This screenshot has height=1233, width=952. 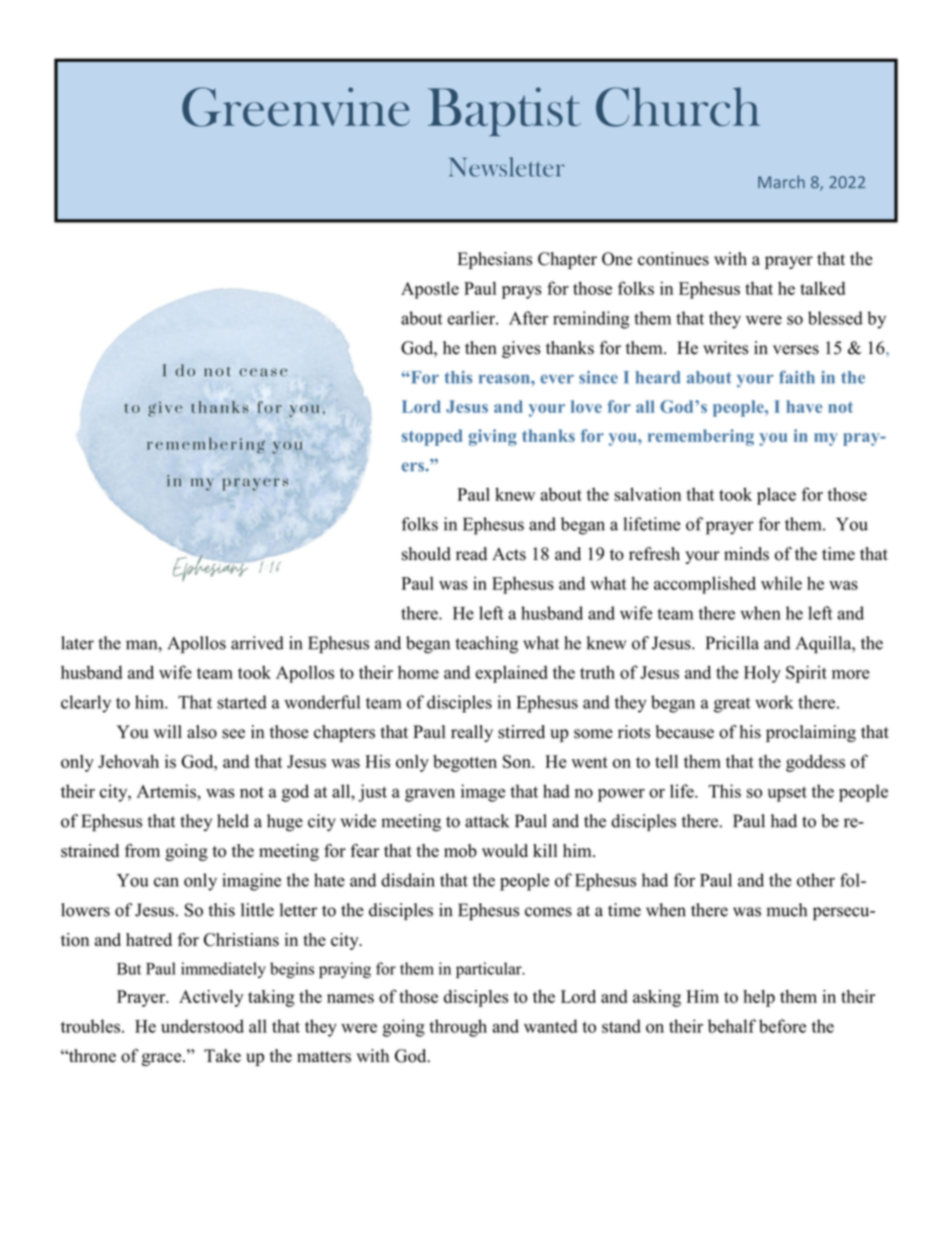 What do you see at coordinates (458, 1028) in the screenshot?
I see `through` at bounding box center [458, 1028].
